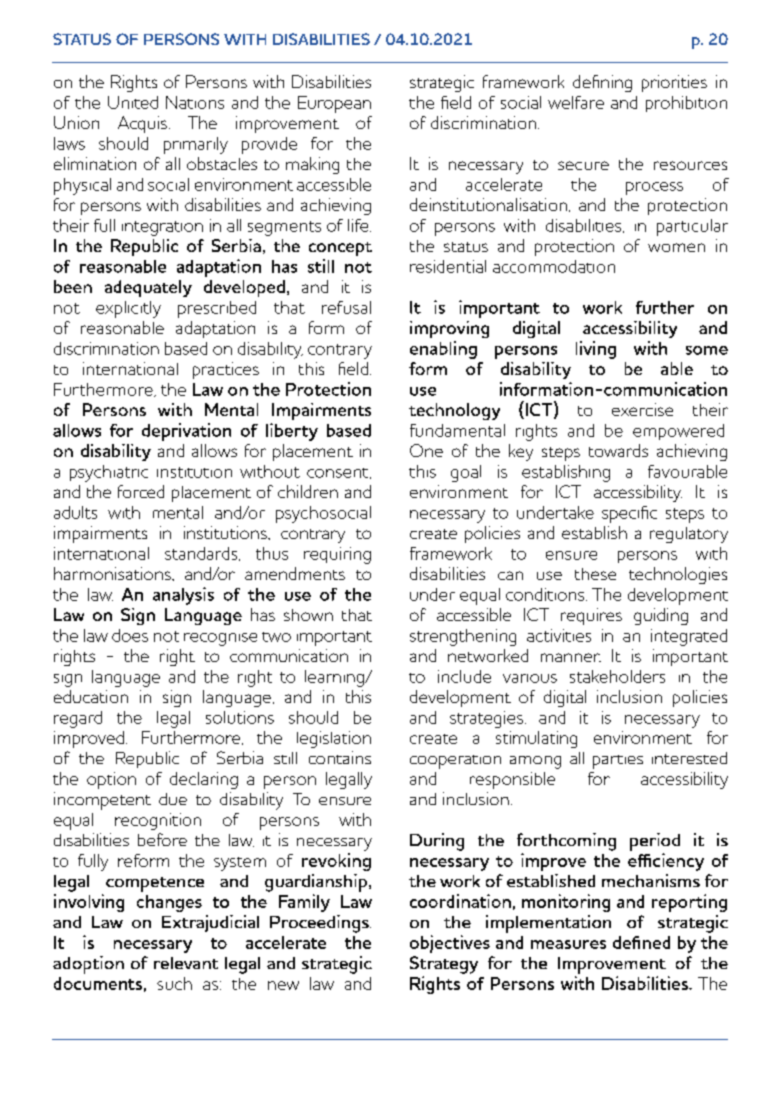  What do you see at coordinates (602, 83) in the document?
I see `defining` at bounding box center [602, 83].
